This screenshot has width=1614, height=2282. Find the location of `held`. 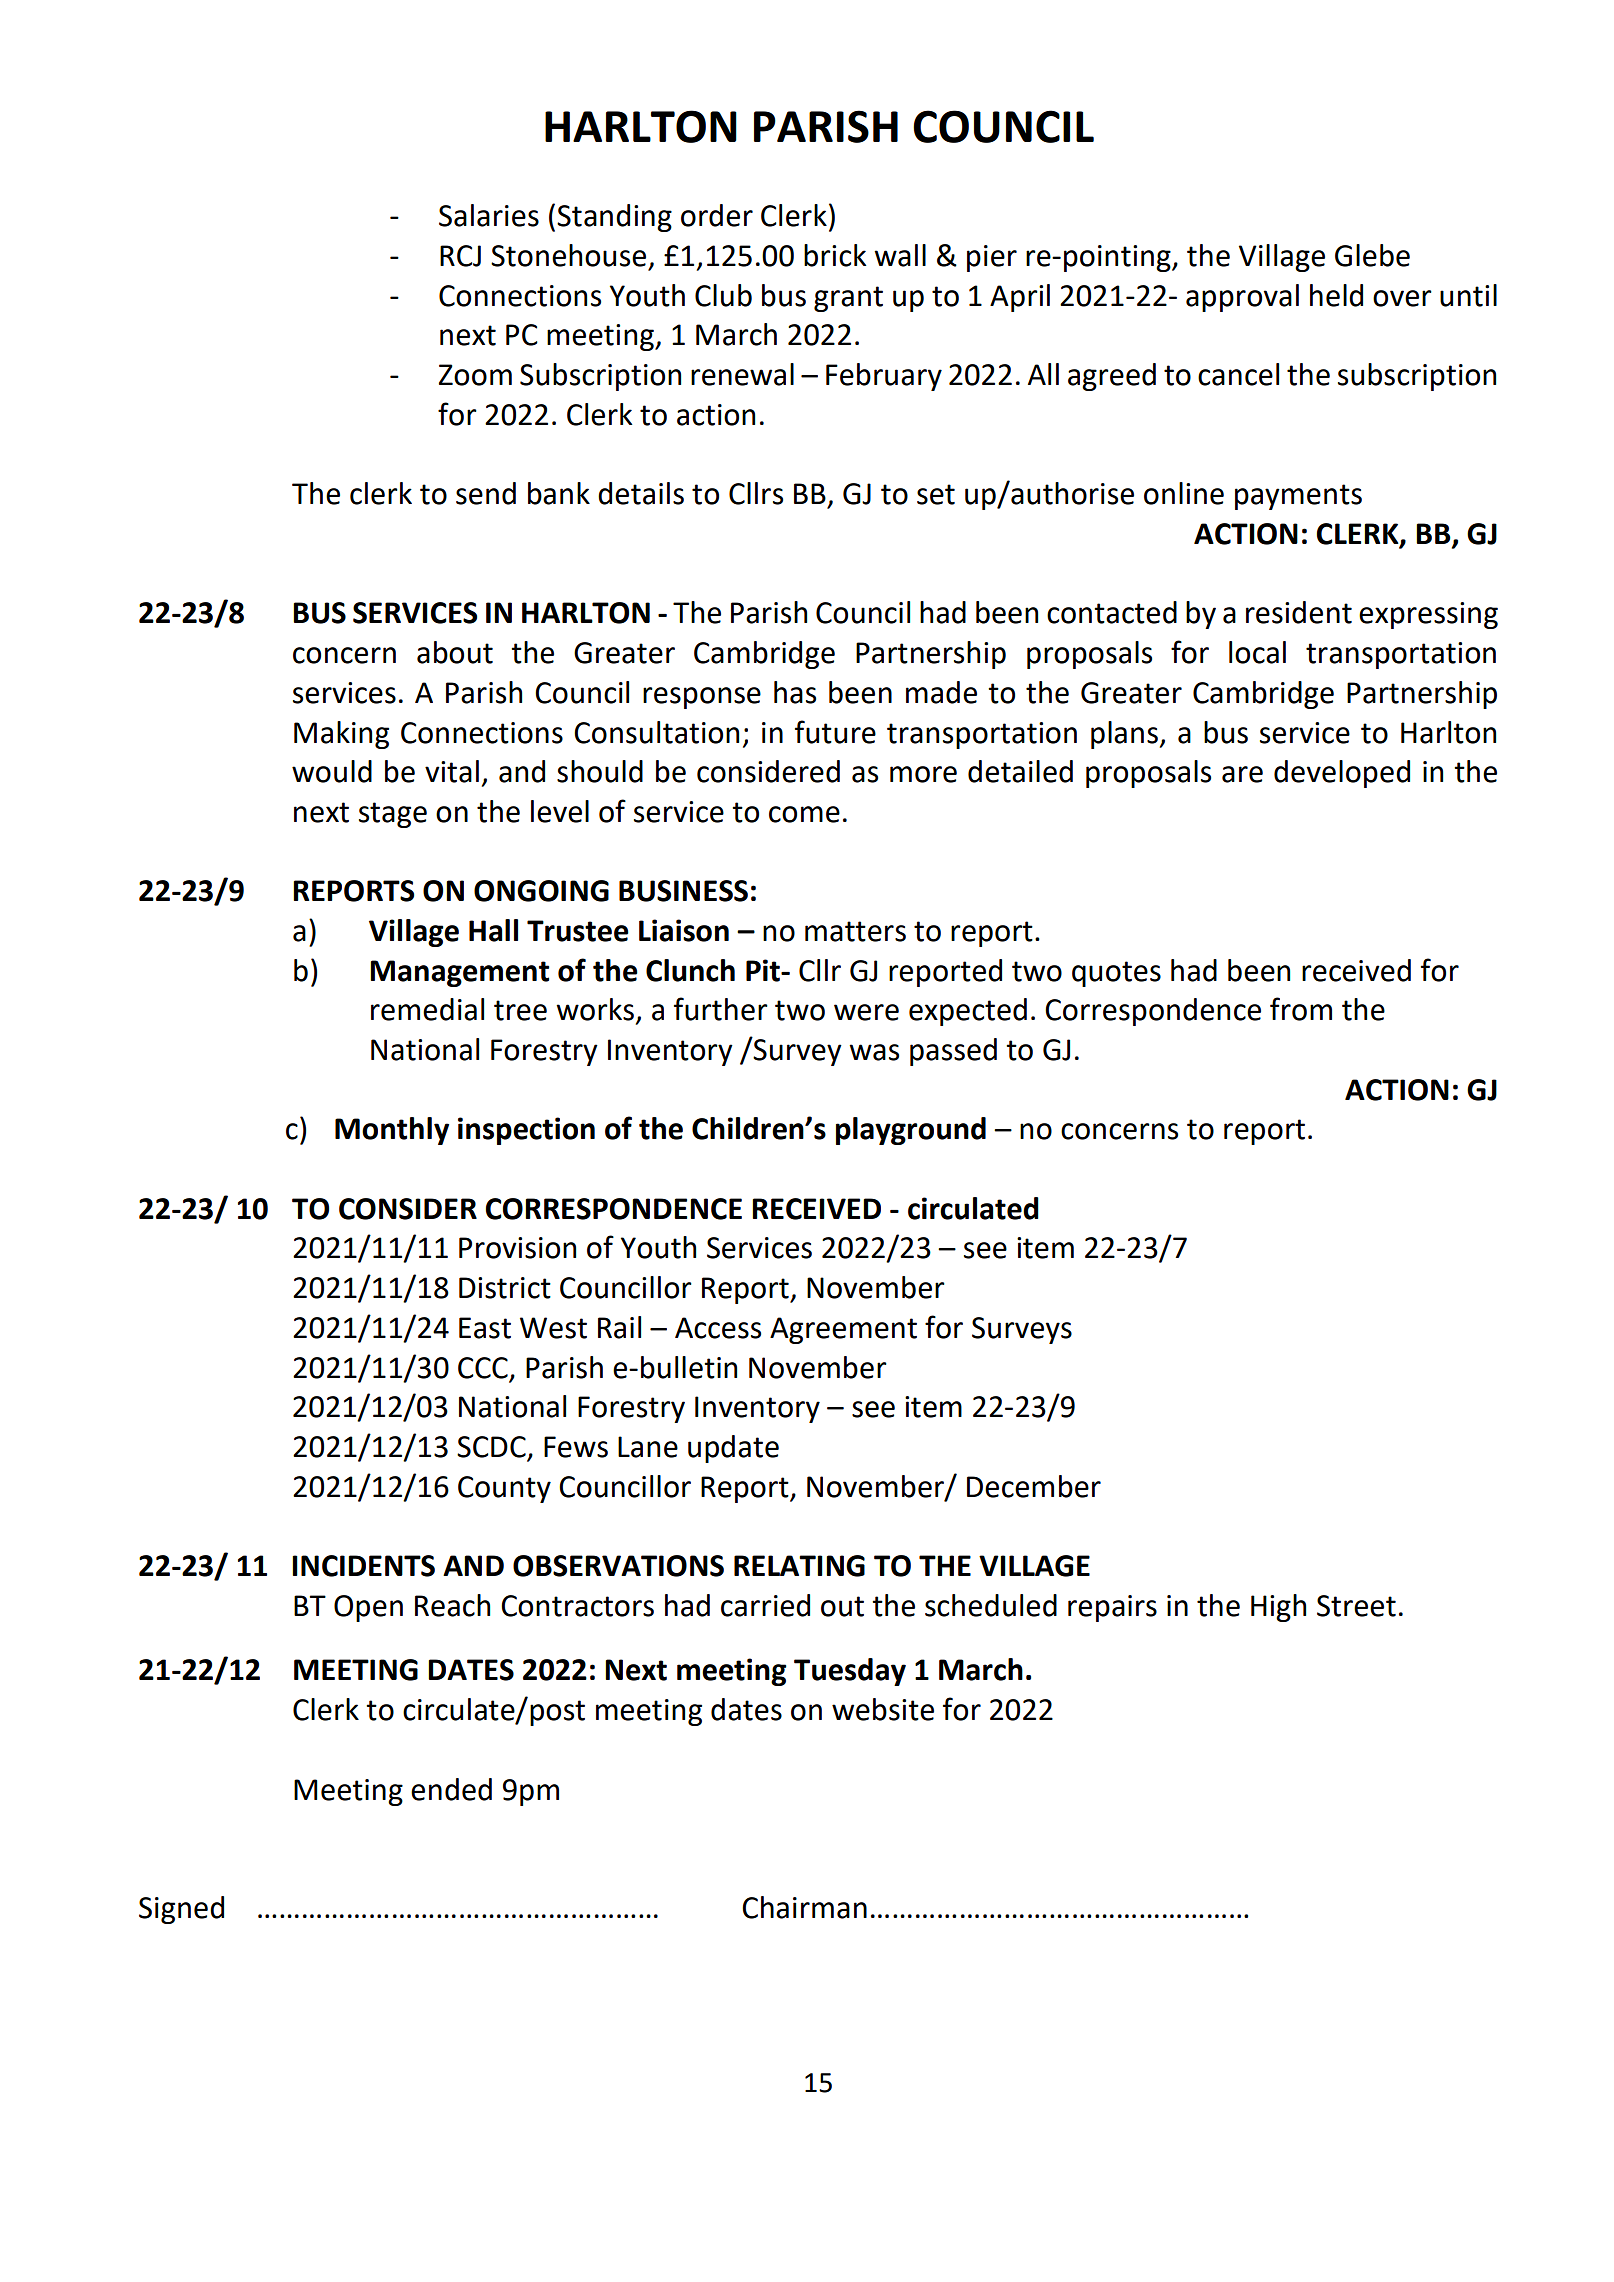

held is located at coordinates (1336, 295).
